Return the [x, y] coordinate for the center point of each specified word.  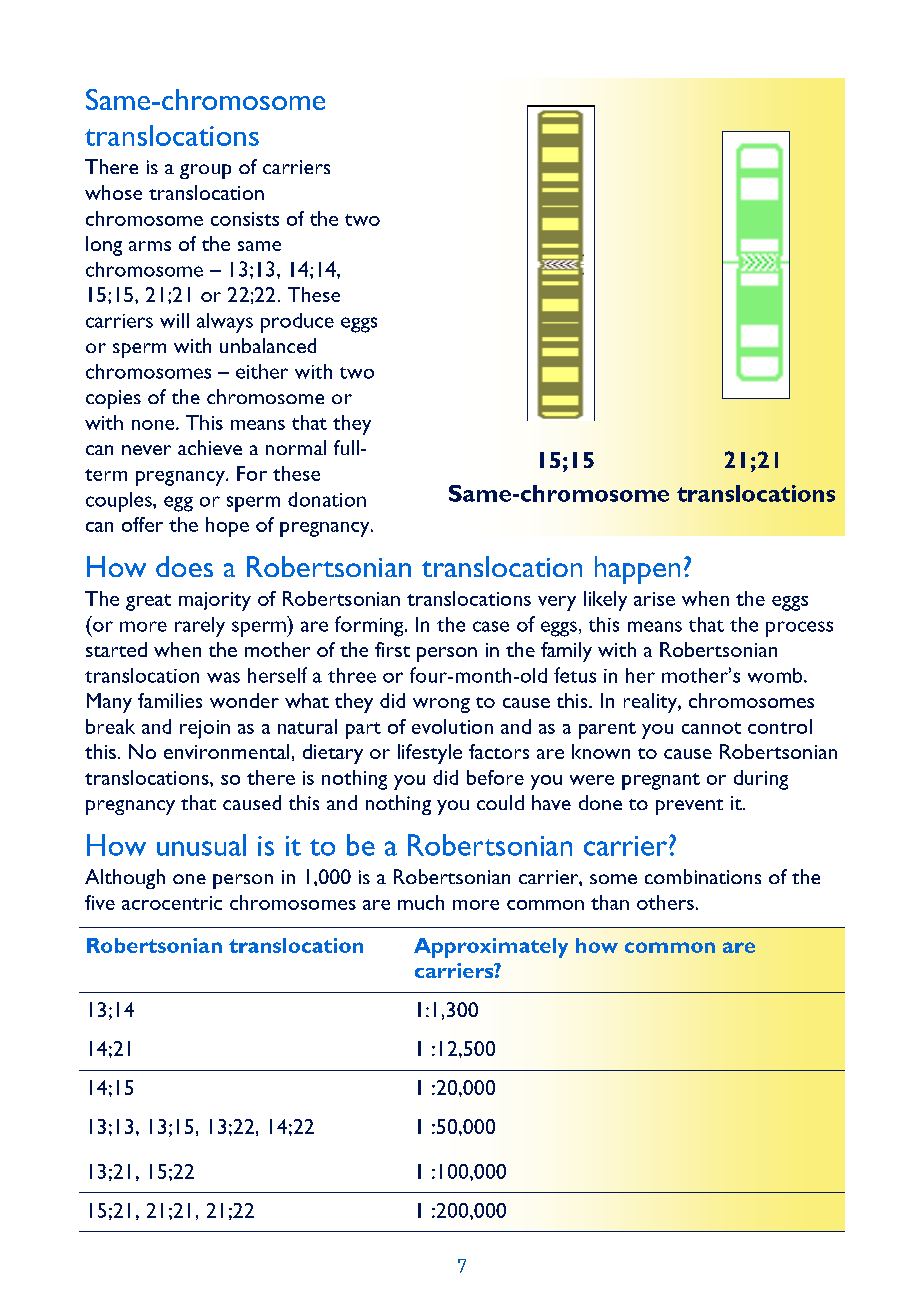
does [184, 566]
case [491, 626]
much [421, 902]
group [205, 171]
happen [637, 570]
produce [297, 323]
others [665, 902]
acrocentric [172, 903]
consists [245, 219]
